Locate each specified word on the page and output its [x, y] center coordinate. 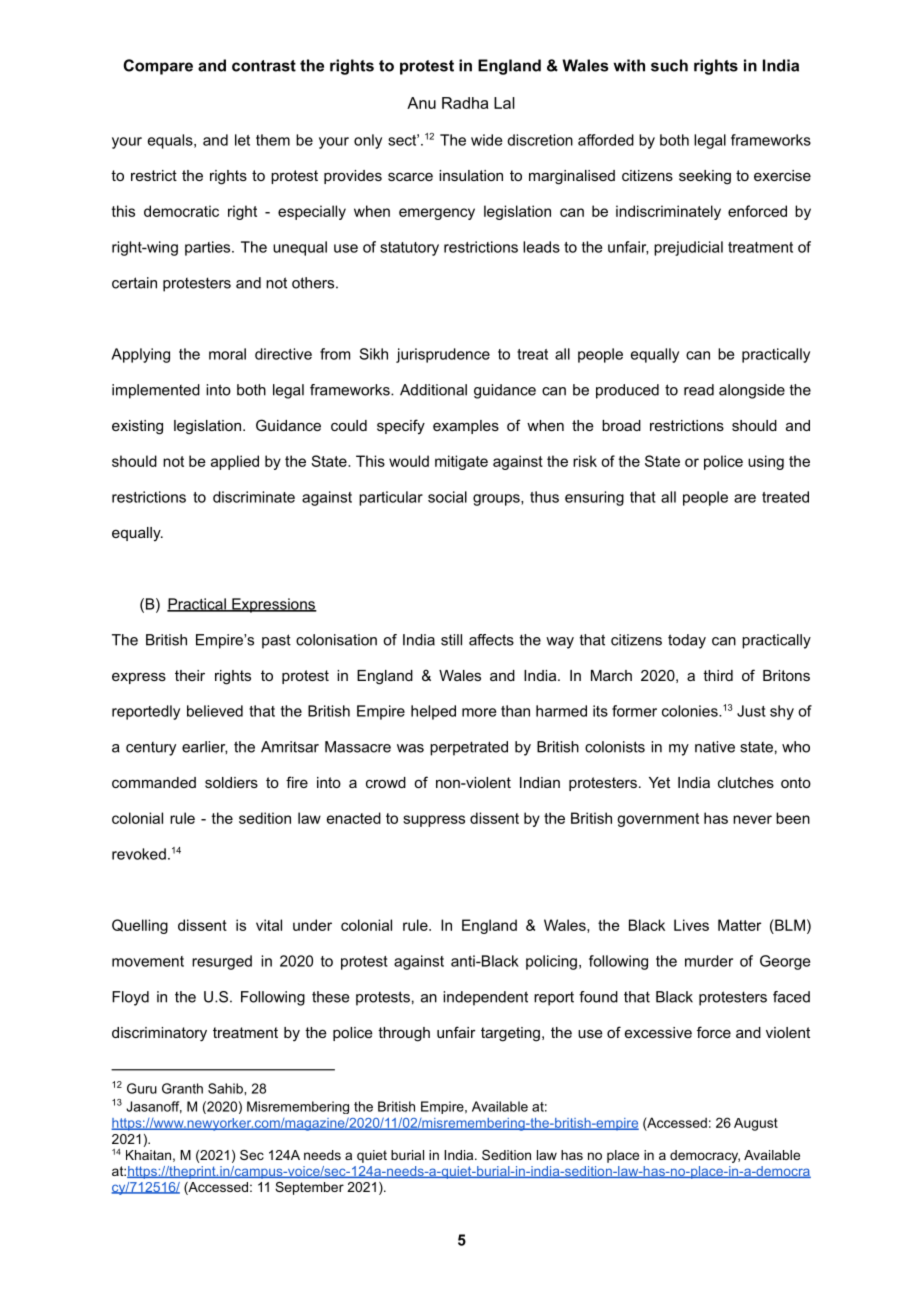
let [242, 140]
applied [235, 462]
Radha [465, 103]
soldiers [231, 782]
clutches [746, 782]
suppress [434, 821]
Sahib [226, 1088]
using [766, 462]
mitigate [461, 462]
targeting [510, 1034]
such [669, 65]
